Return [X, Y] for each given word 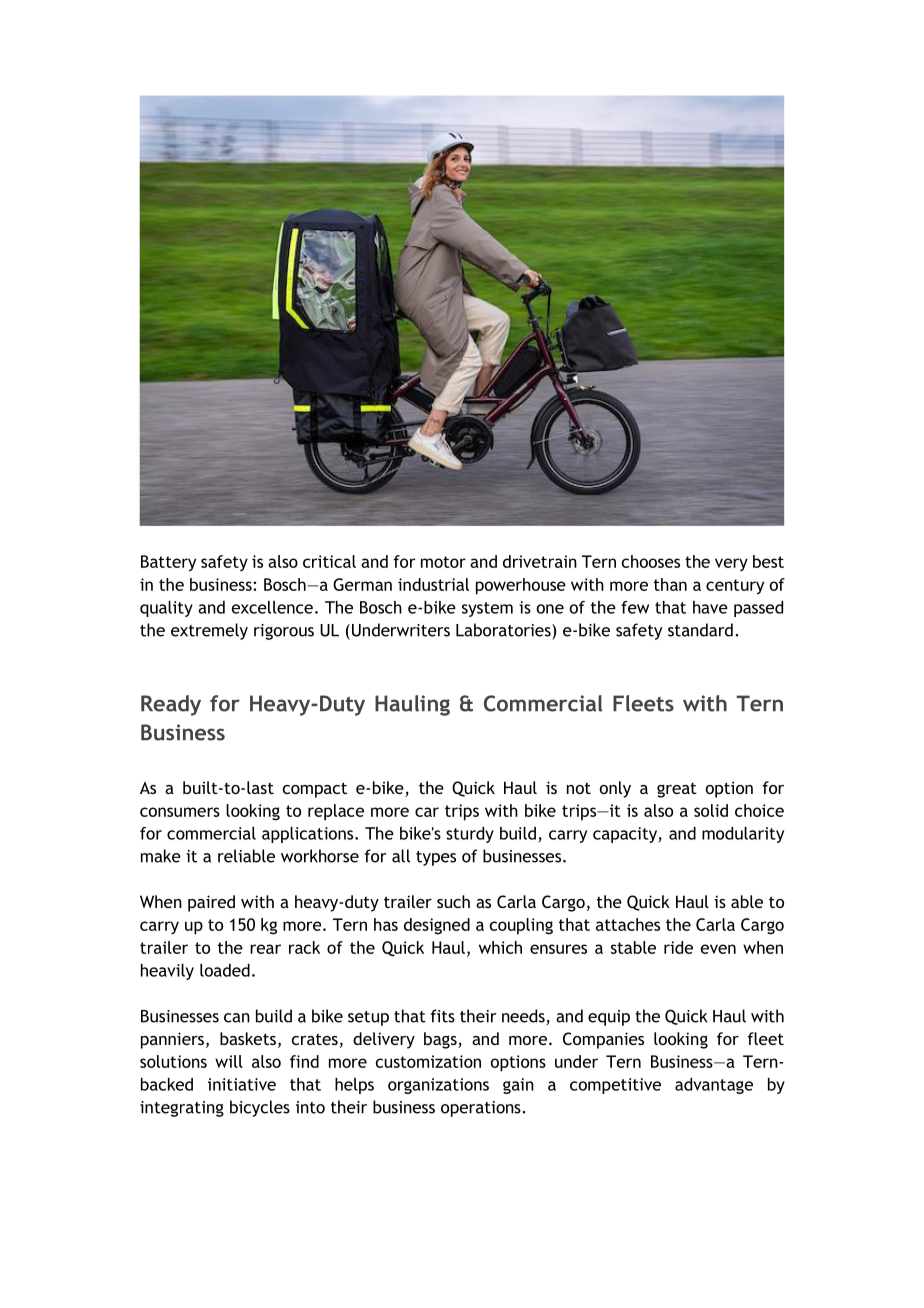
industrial [433, 584]
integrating [182, 1109]
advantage [714, 1086]
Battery [168, 563]
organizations [438, 1086]
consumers [180, 812]
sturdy [470, 835]
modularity [743, 835]
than [670, 584]
